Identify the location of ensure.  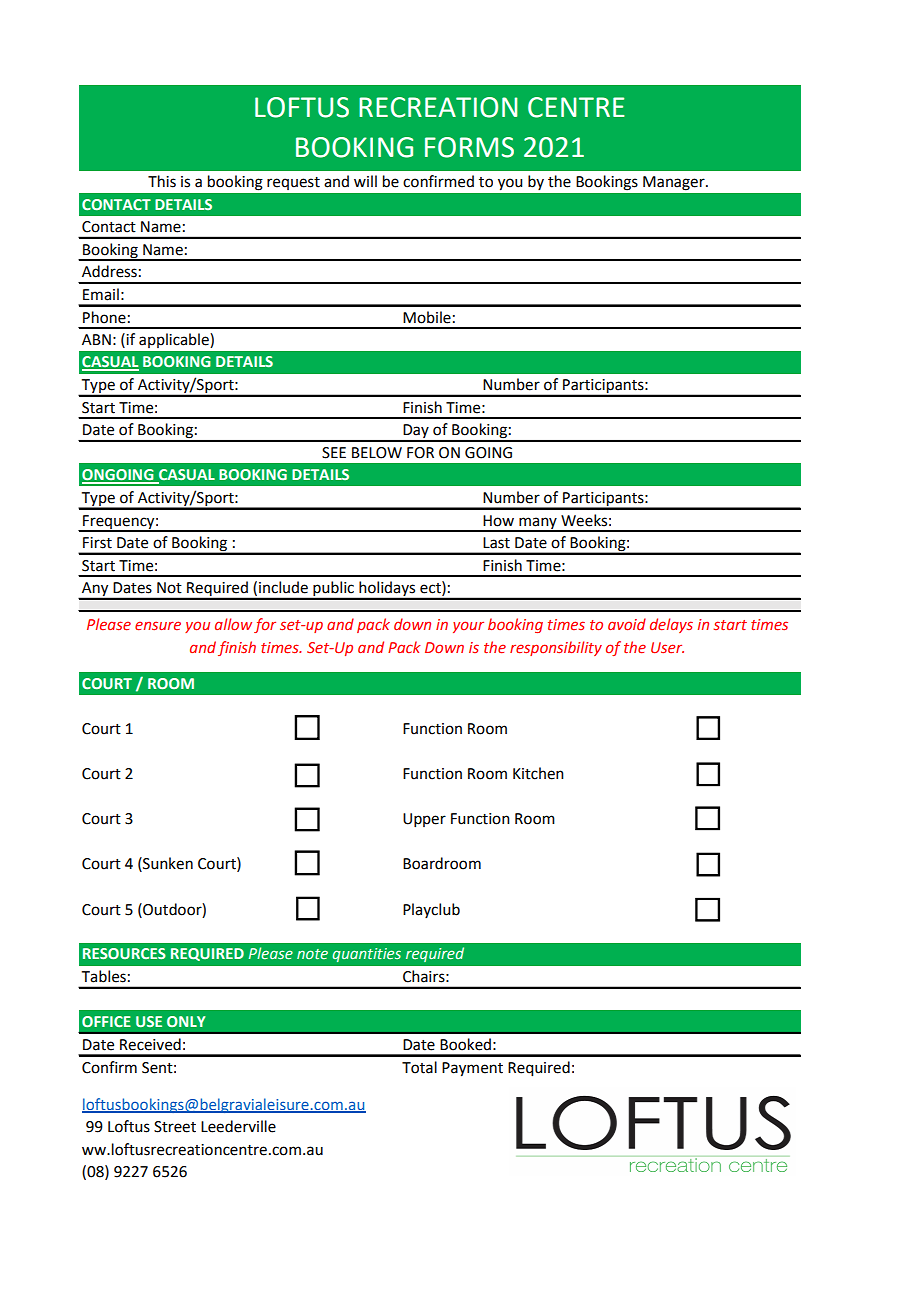
(158, 625).
